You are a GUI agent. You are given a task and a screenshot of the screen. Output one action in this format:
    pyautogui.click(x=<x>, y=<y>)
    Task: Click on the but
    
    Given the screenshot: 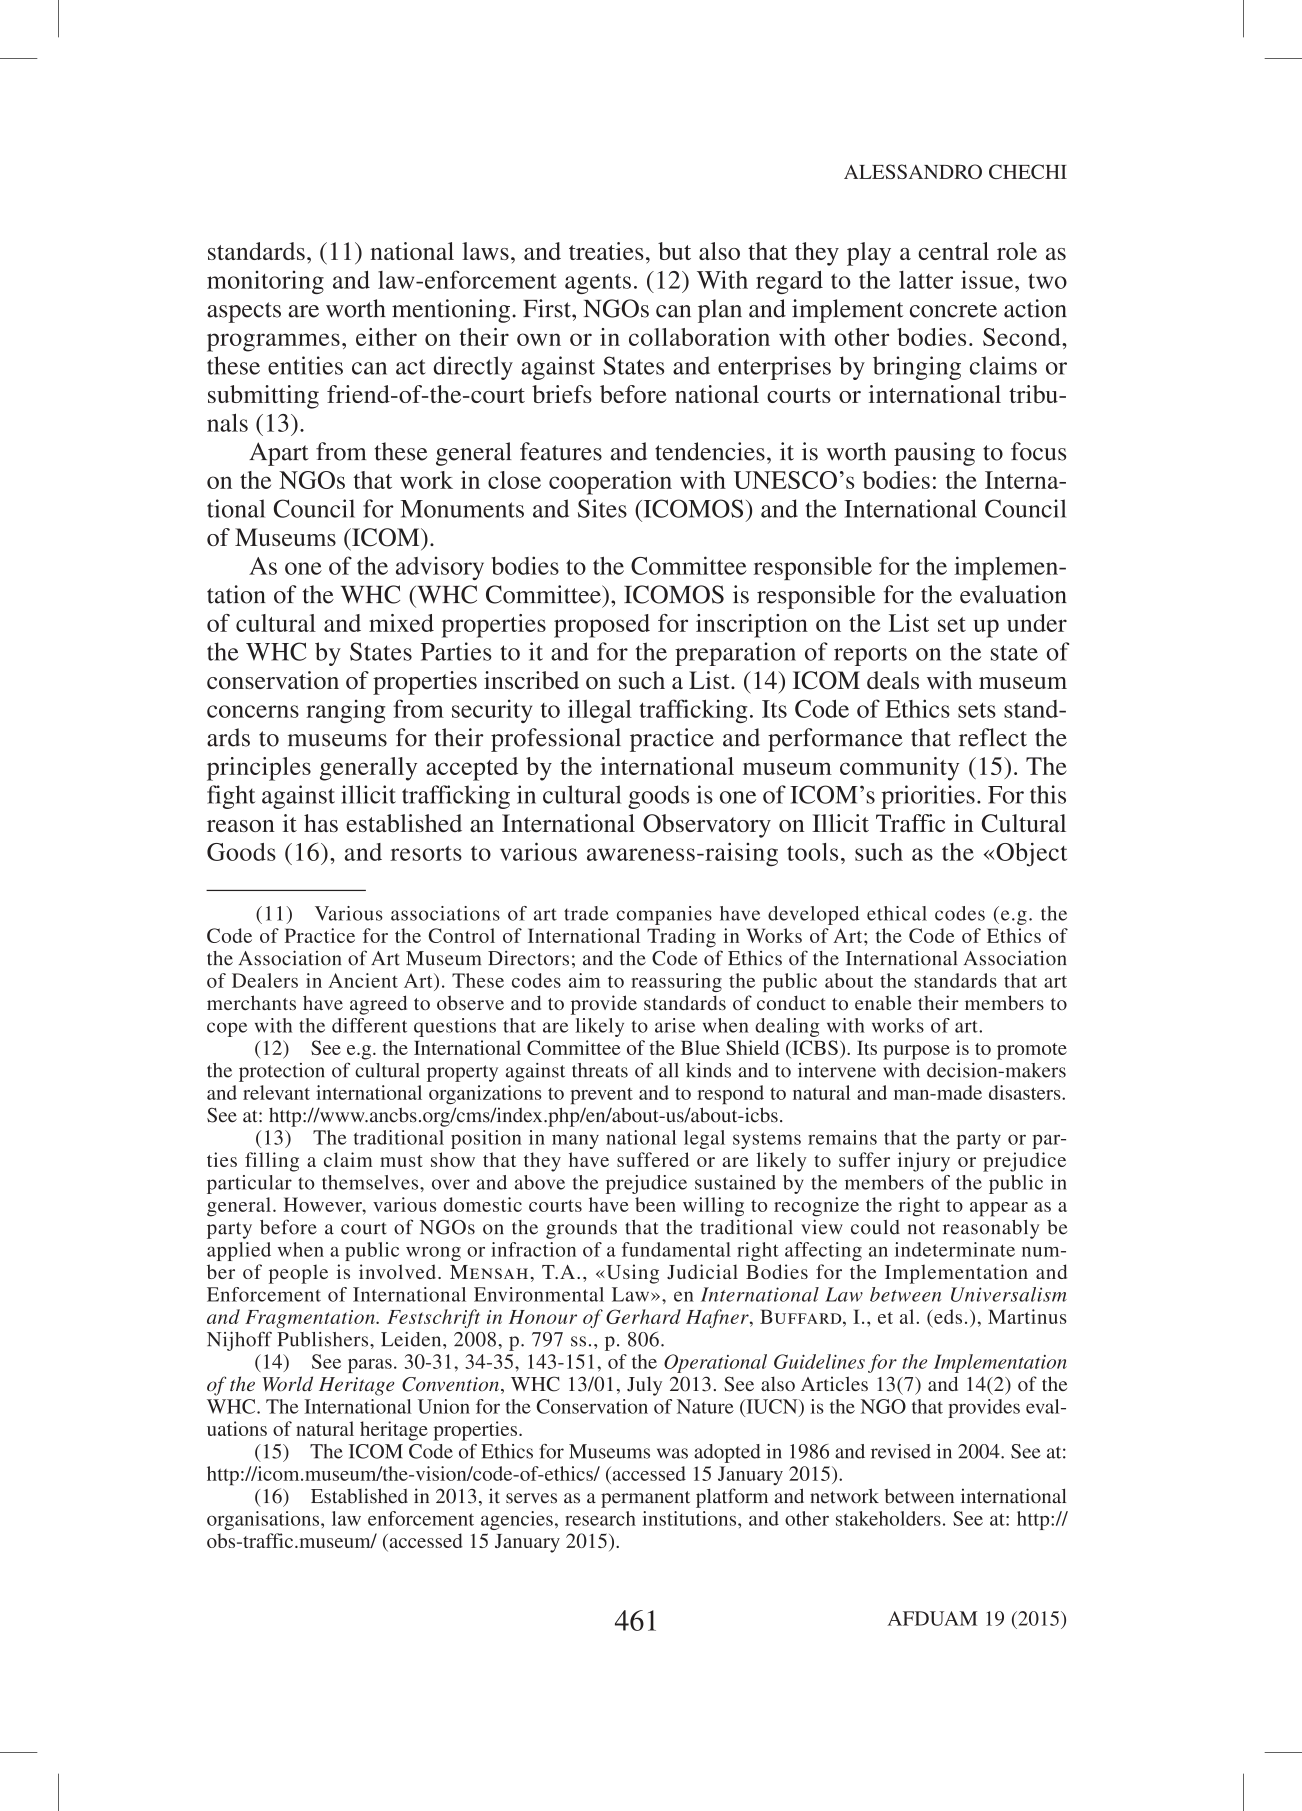 What is the action you would take?
    pyautogui.click(x=674, y=251)
